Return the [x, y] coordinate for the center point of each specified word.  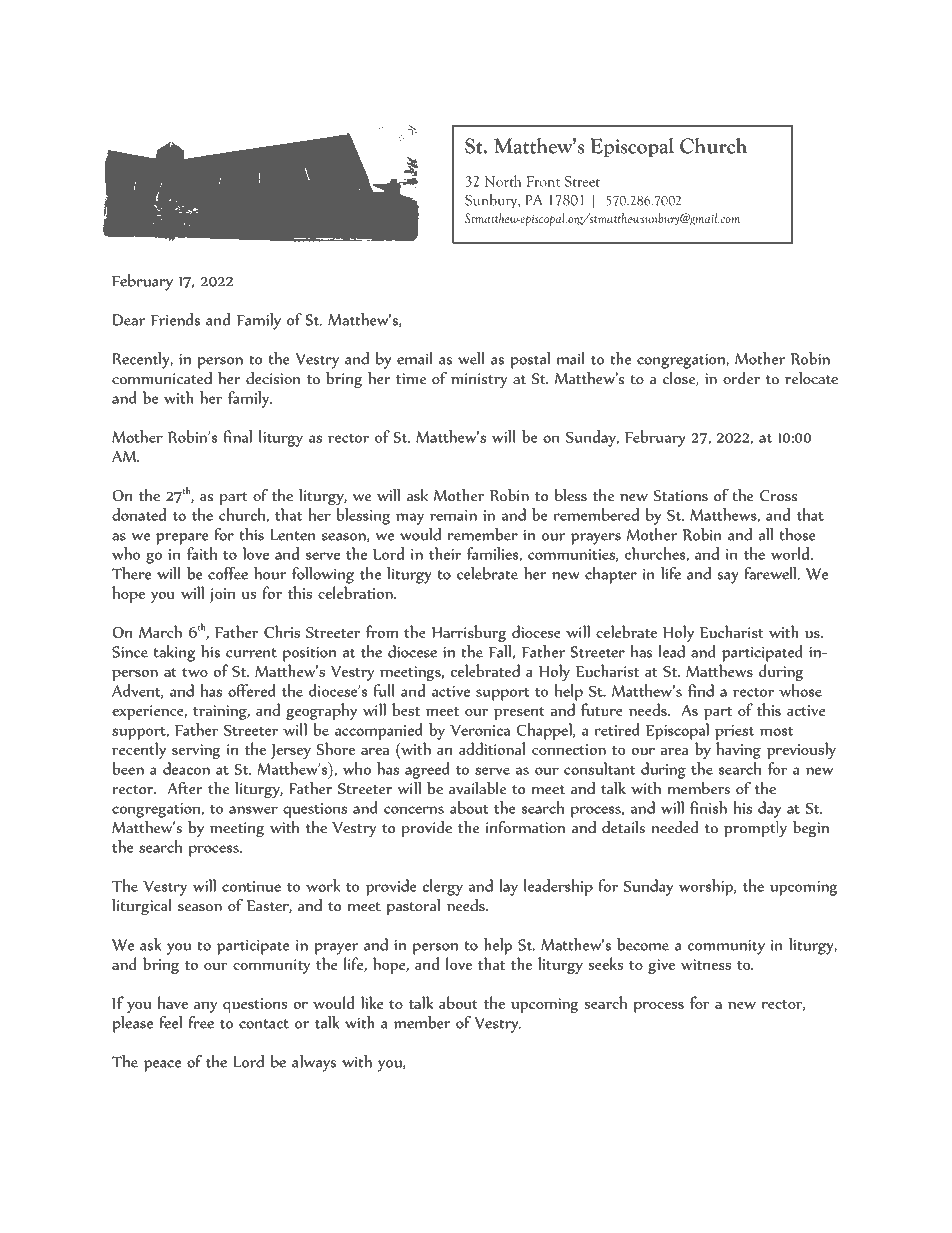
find [701, 690]
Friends [175, 319]
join [222, 595]
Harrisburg [468, 633]
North [503, 181]
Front [543, 181]
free [201, 1022]
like [372, 1002]
